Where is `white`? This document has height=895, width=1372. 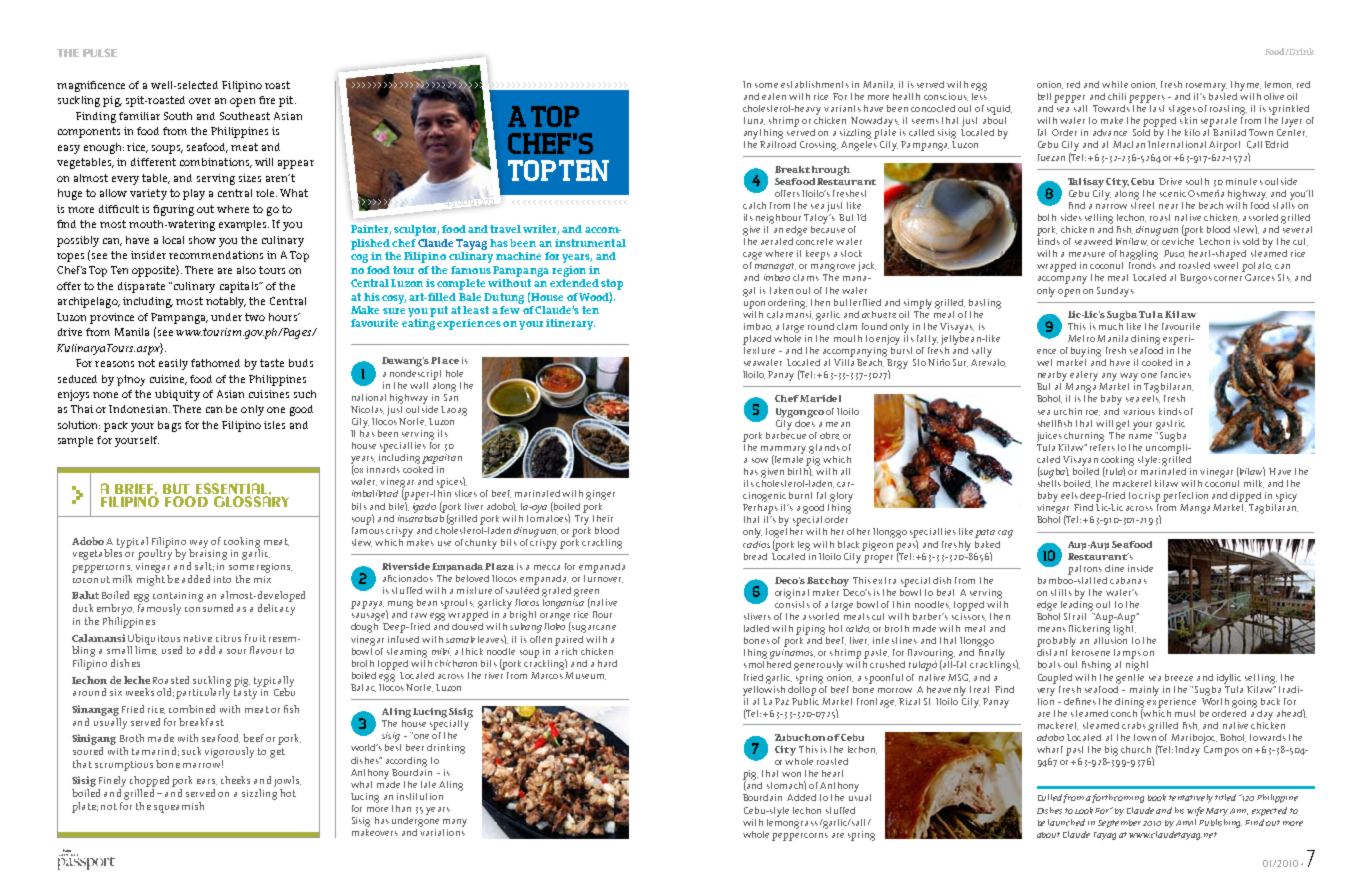 white is located at coordinates (1115, 84).
